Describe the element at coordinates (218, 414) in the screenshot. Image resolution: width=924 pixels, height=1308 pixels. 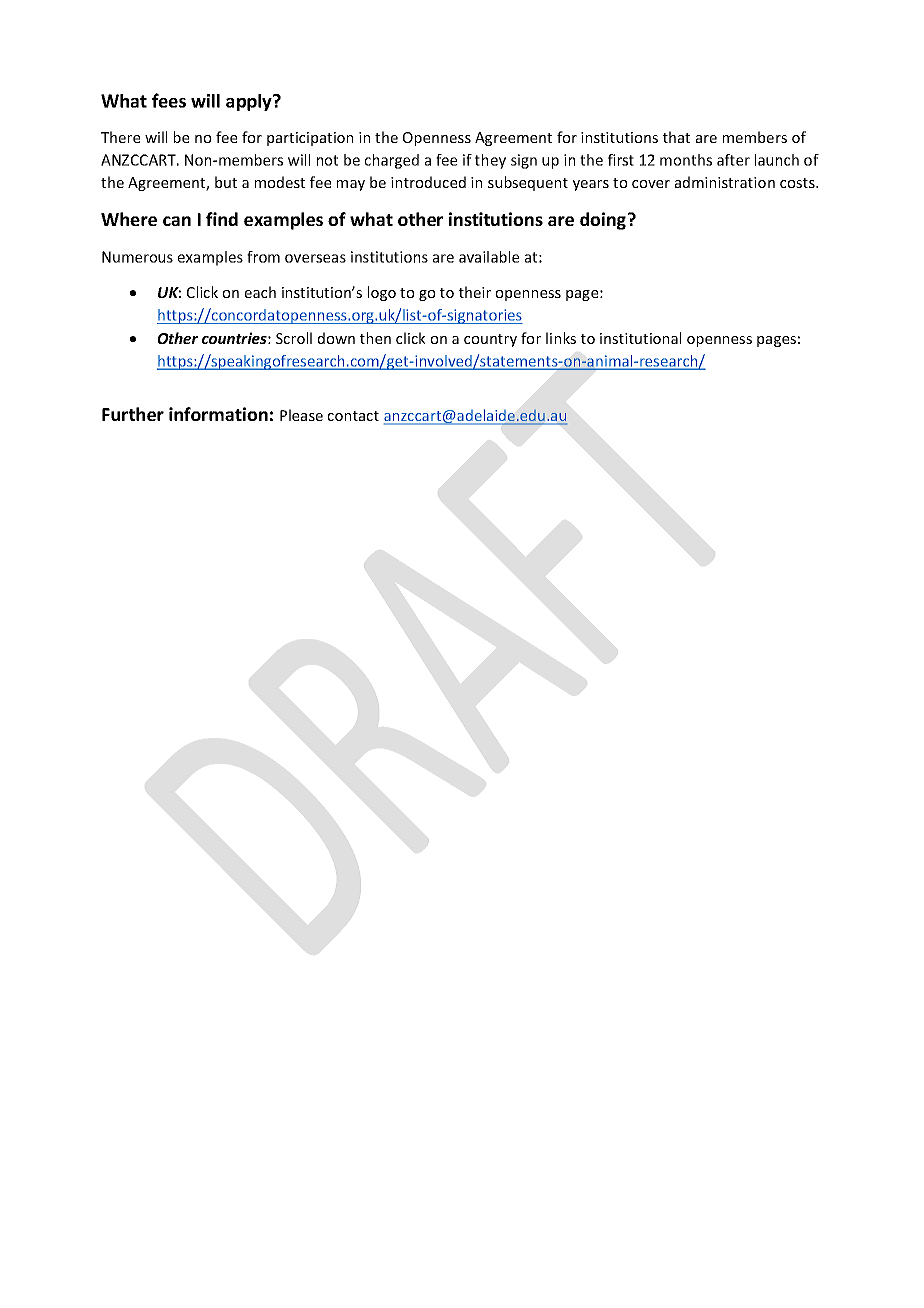
I see `information` at that location.
